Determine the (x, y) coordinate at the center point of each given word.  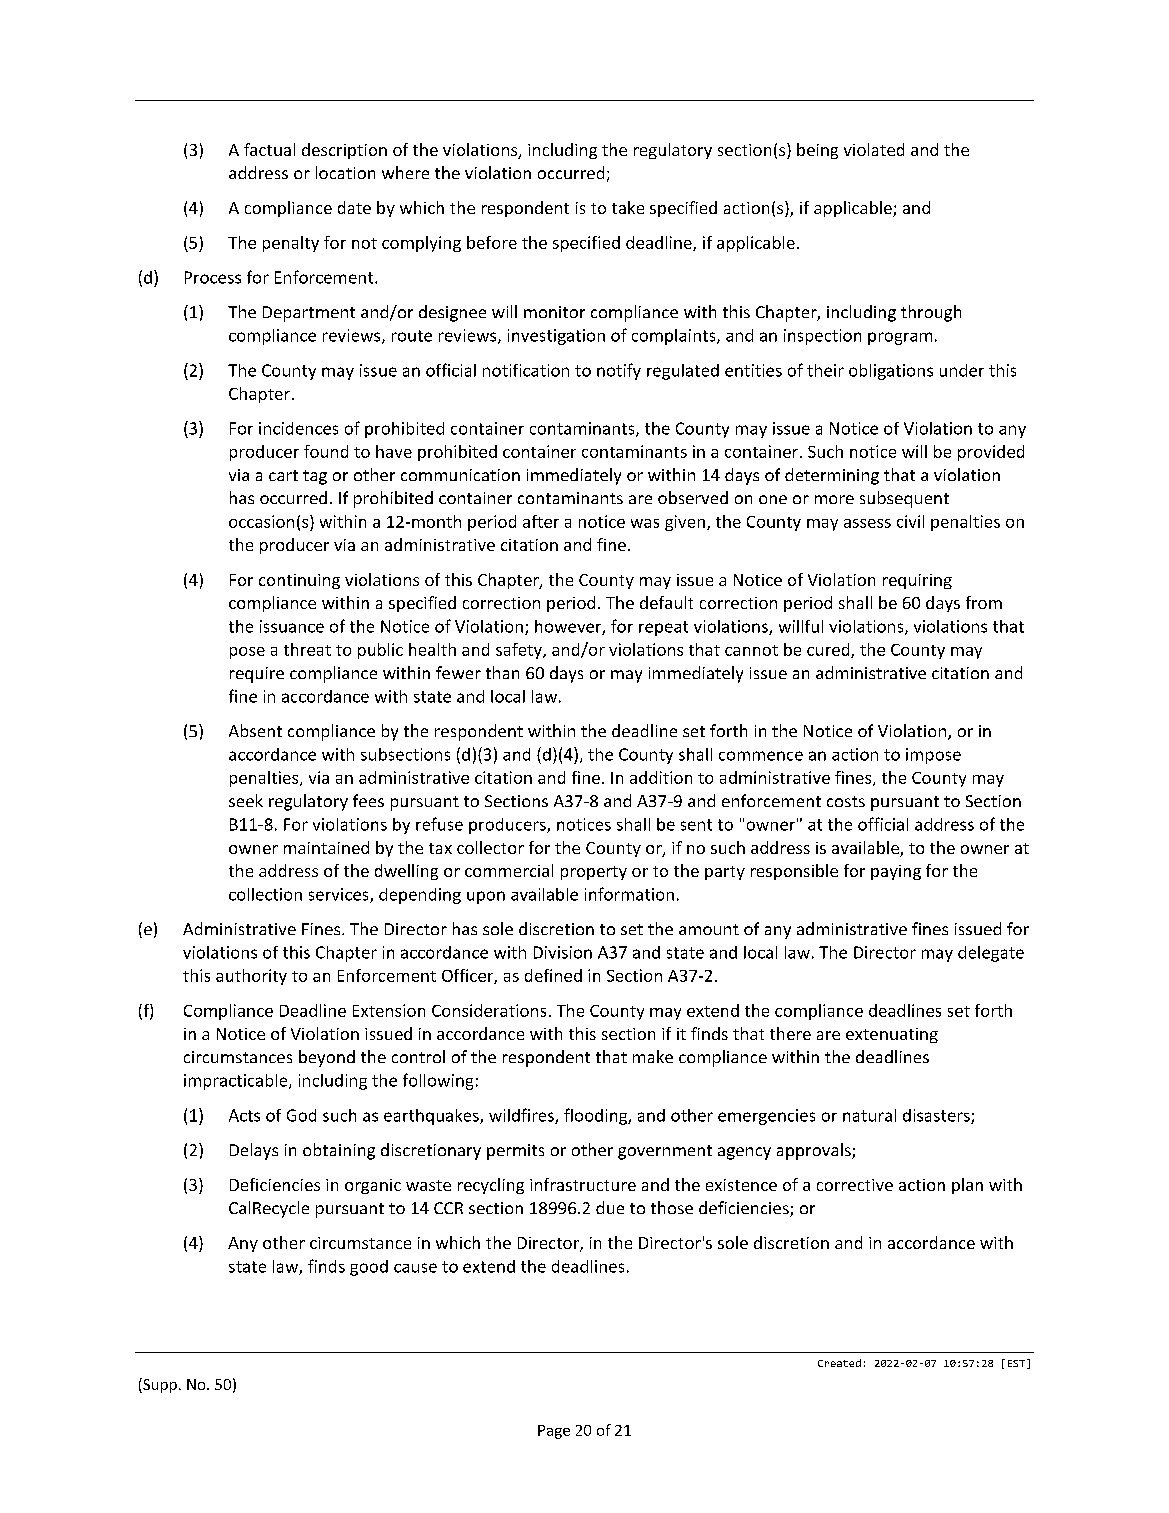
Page (554, 1432)
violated (874, 149)
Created (839, 1363)
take (628, 207)
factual (269, 149)
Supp (159, 1385)
